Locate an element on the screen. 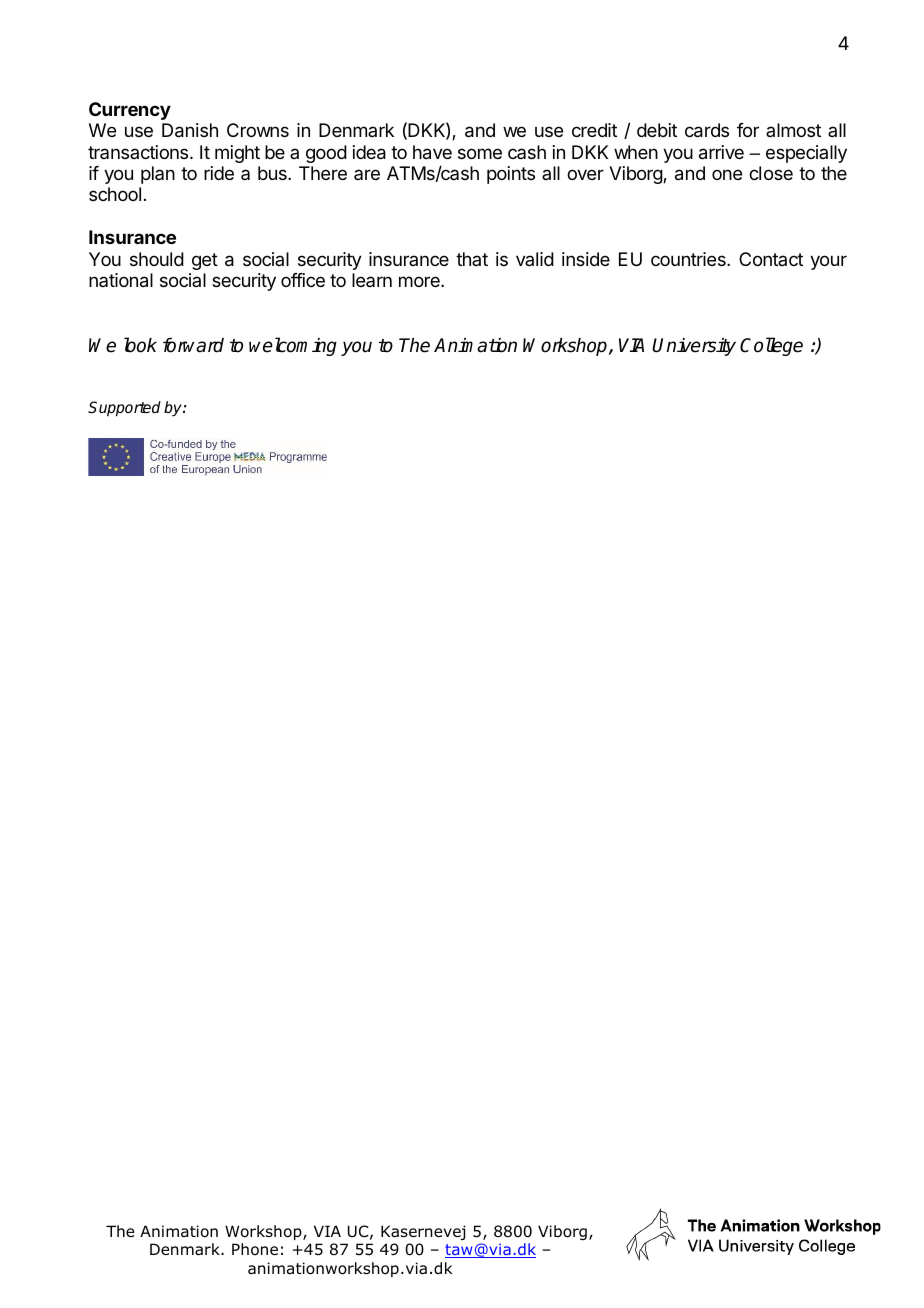 The width and height of the screenshot is (924, 1308). College is located at coordinates (771, 346).
